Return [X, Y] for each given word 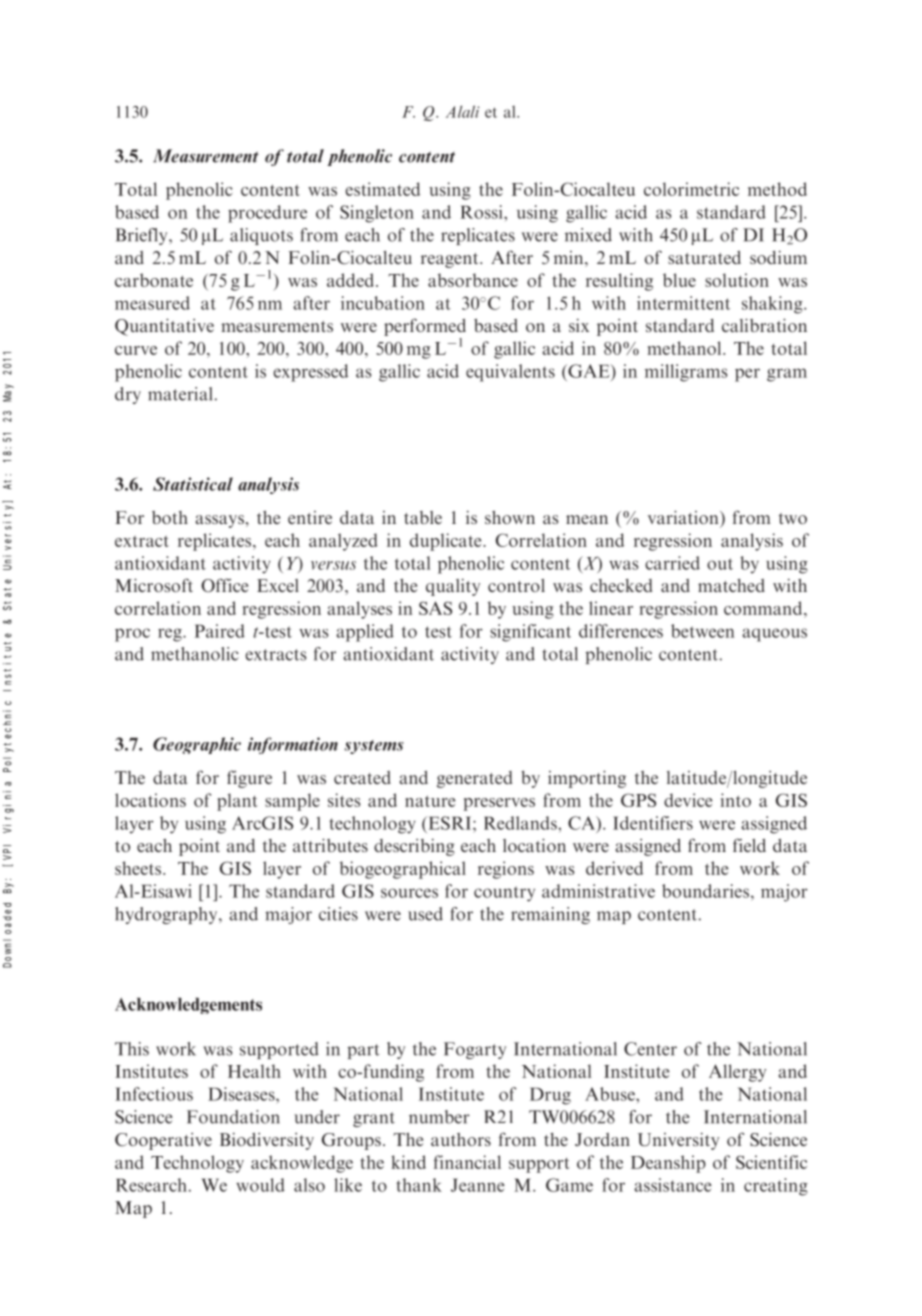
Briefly [142, 236]
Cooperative [163, 1141]
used [425, 914]
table [423, 517]
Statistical [193, 484]
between [702, 631]
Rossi [482, 212]
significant [530, 633]
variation [684, 517]
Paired [220, 631]
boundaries [705, 891]
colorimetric [691, 189]
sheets [139, 868]
